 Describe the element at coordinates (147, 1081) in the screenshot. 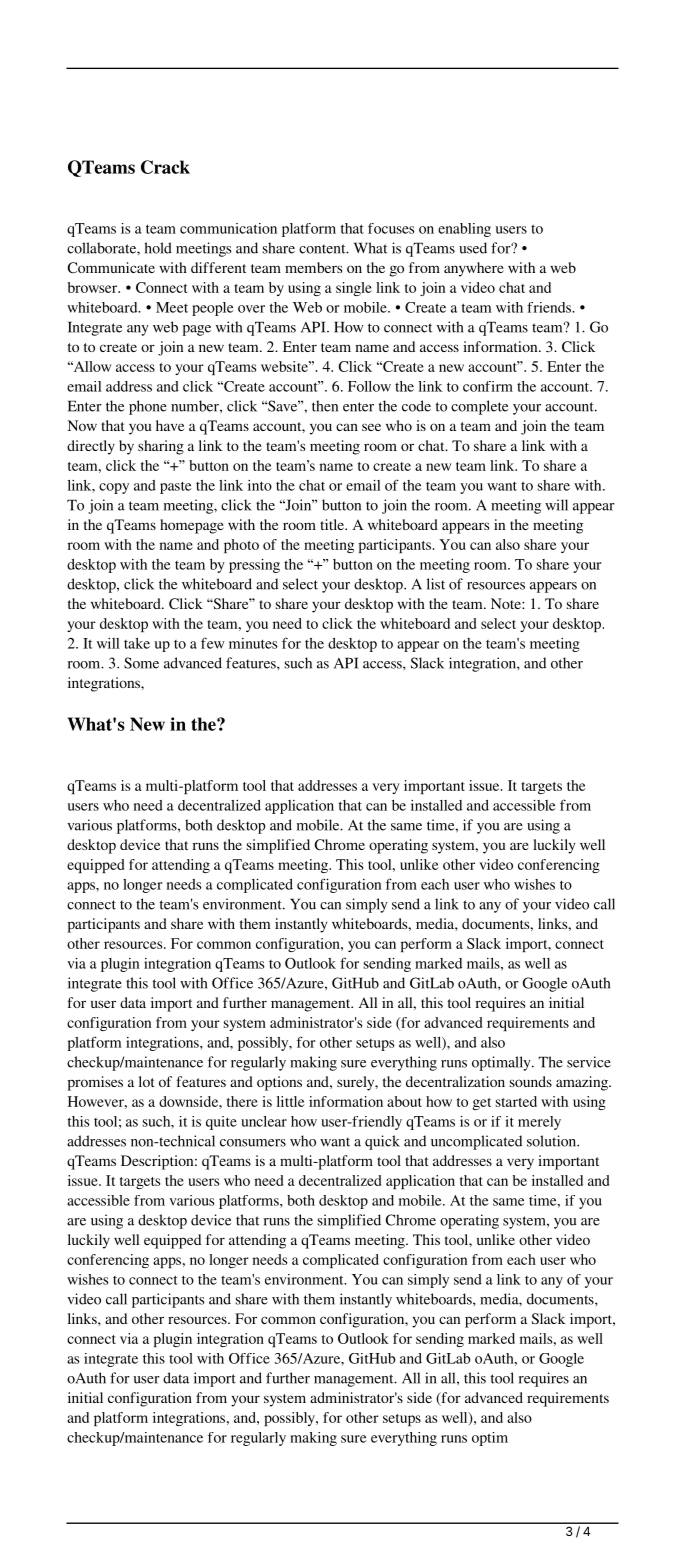

I see `lot` at that location.
